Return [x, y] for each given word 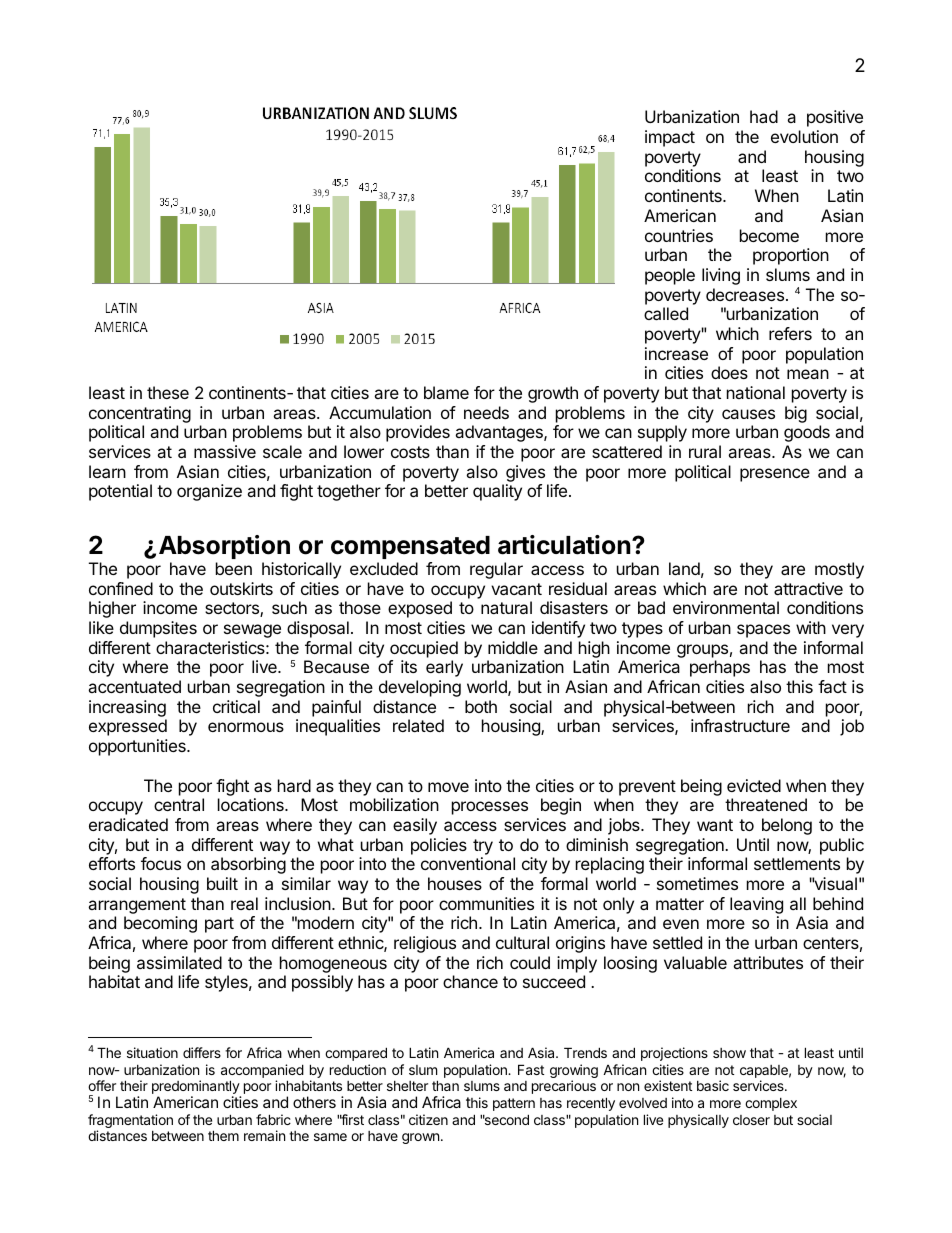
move [448, 787]
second [506, 1119]
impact [670, 138]
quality [497, 492]
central [179, 804]
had [764, 116]
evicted [754, 785]
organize [209, 492]
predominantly [196, 1088]
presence [775, 475]
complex [771, 1104]
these [168, 392]
